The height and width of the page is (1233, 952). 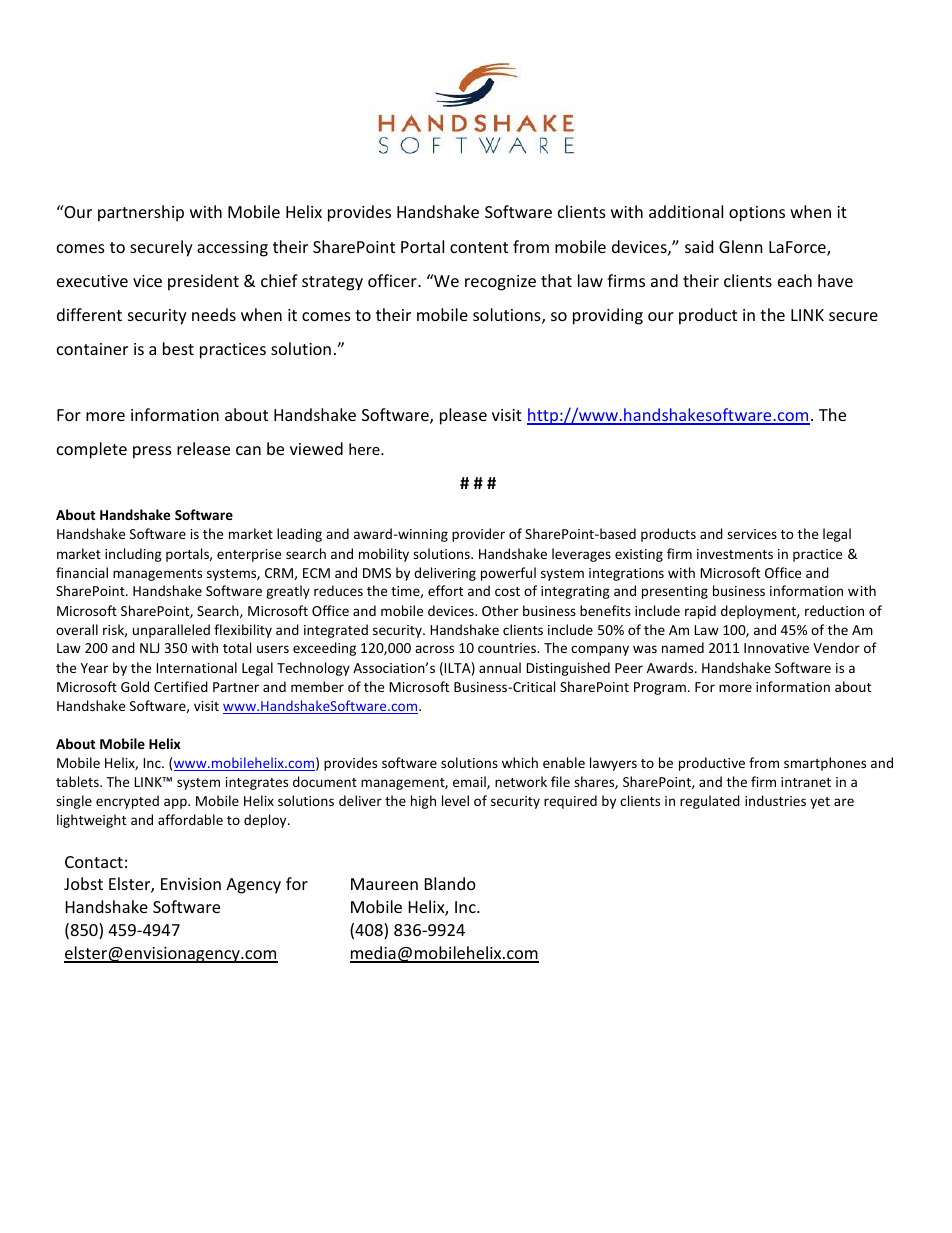 I want to click on Contact, so click(x=94, y=862).
